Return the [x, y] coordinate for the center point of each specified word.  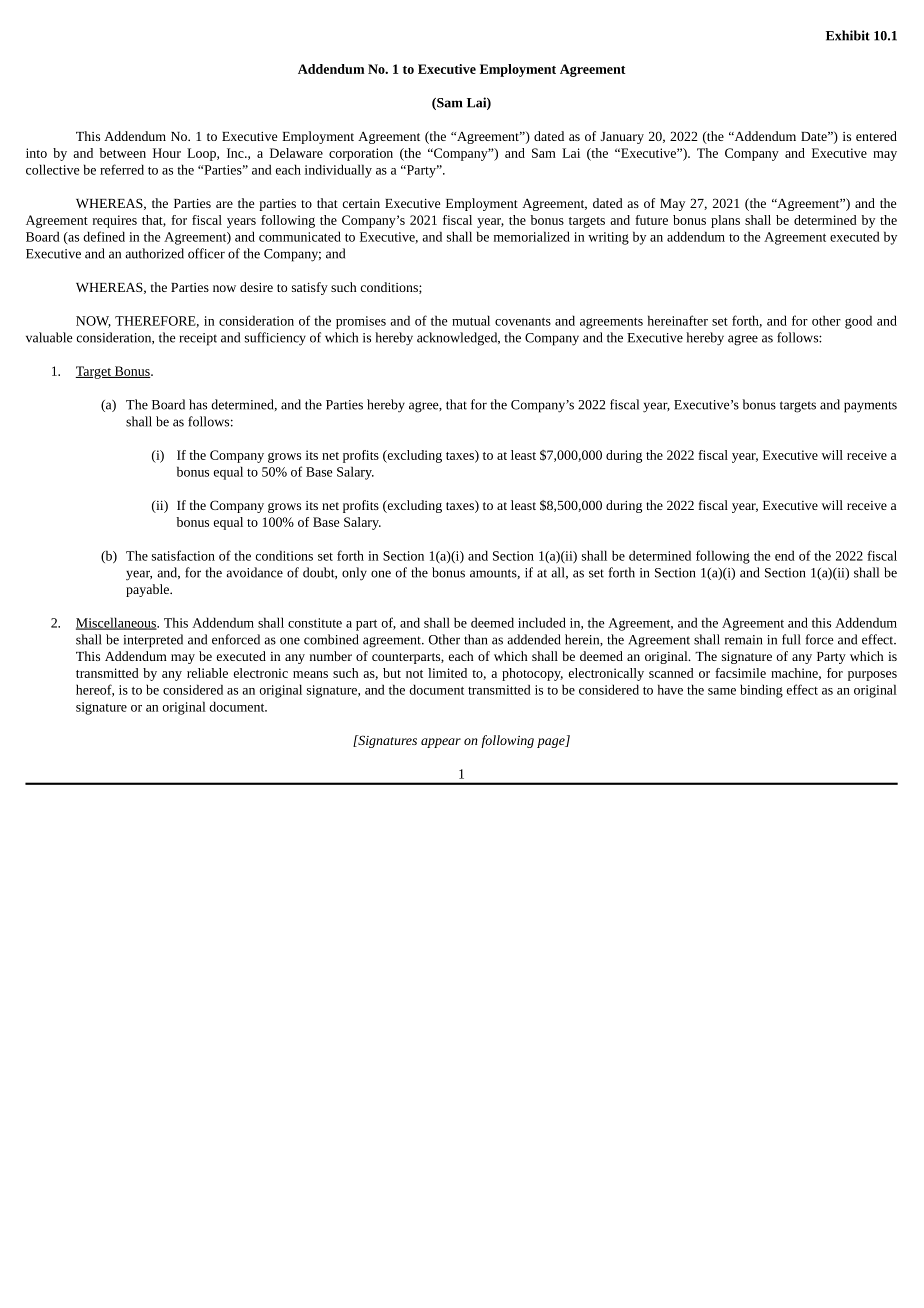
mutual [471, 320]
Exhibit [848, 35]
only [354, 574]
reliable [207, 673]
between [123, 153]
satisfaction [183, 555]
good [858, 322]
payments [870, 407]
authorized [154, 253]
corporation [361, 154]
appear [441, 743]
